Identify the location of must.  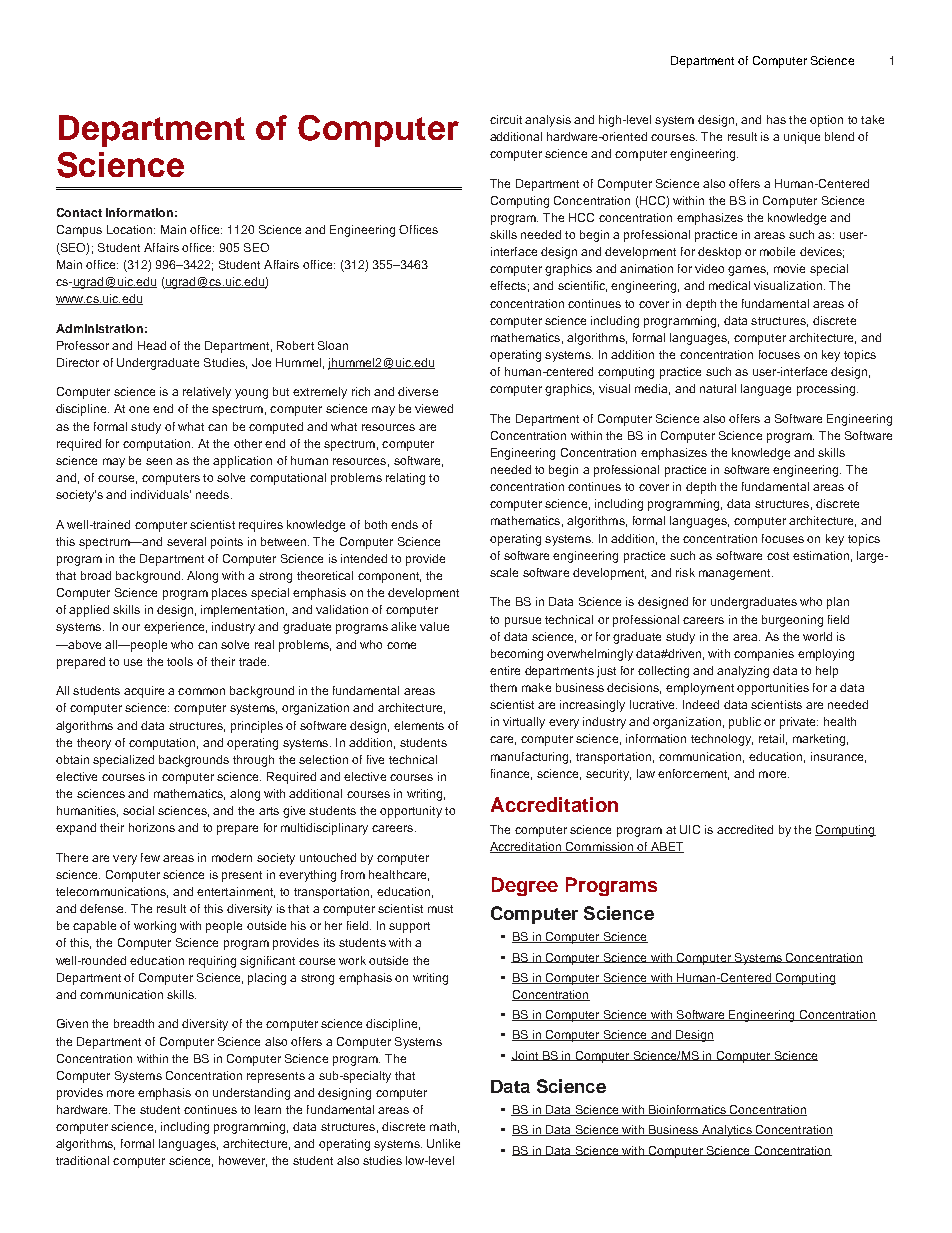
(440, 909).
